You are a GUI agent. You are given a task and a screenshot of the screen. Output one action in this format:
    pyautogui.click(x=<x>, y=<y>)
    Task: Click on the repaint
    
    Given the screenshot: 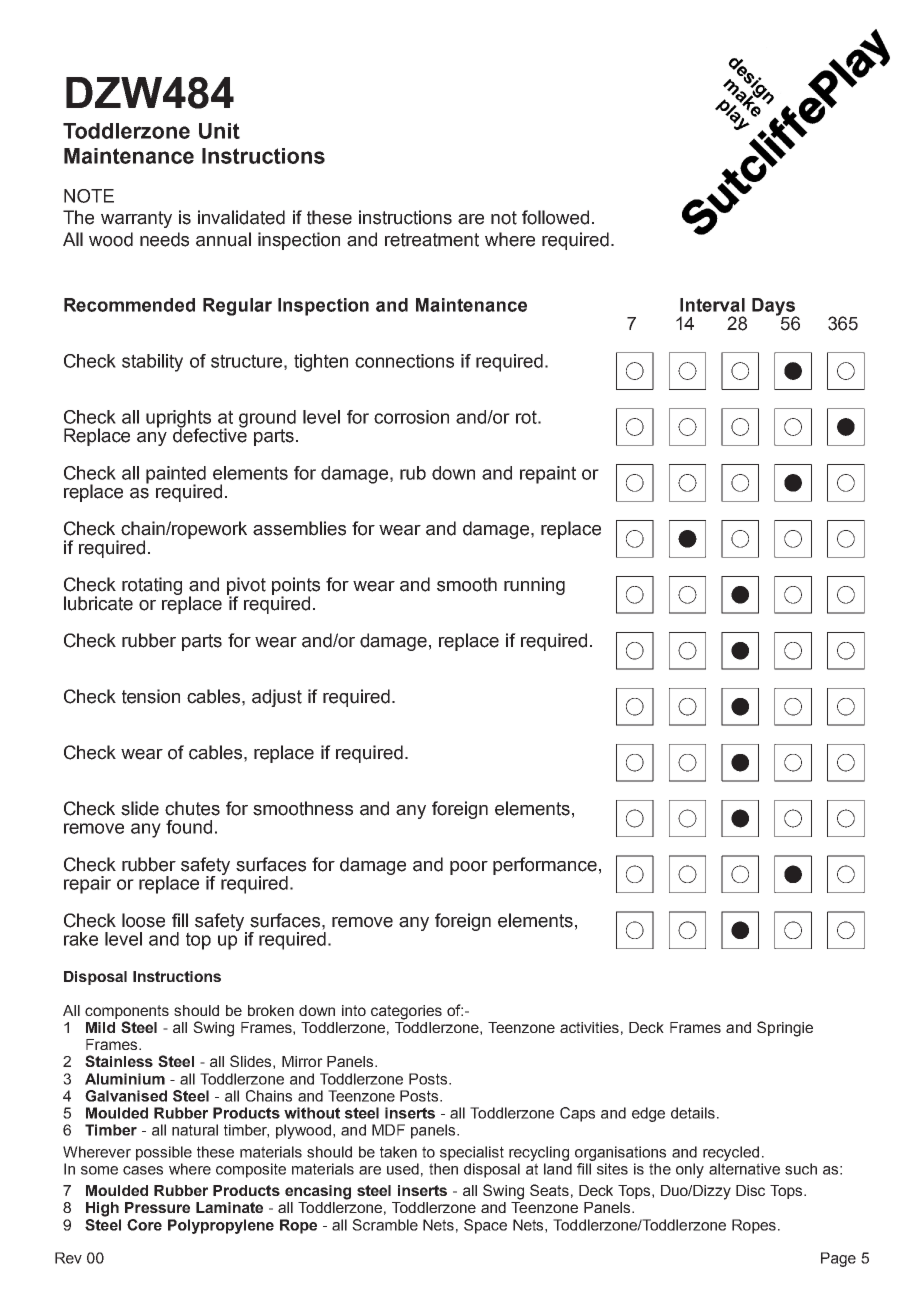 What is the action you would take?
    pyautogui.click(x=548, y=475)
